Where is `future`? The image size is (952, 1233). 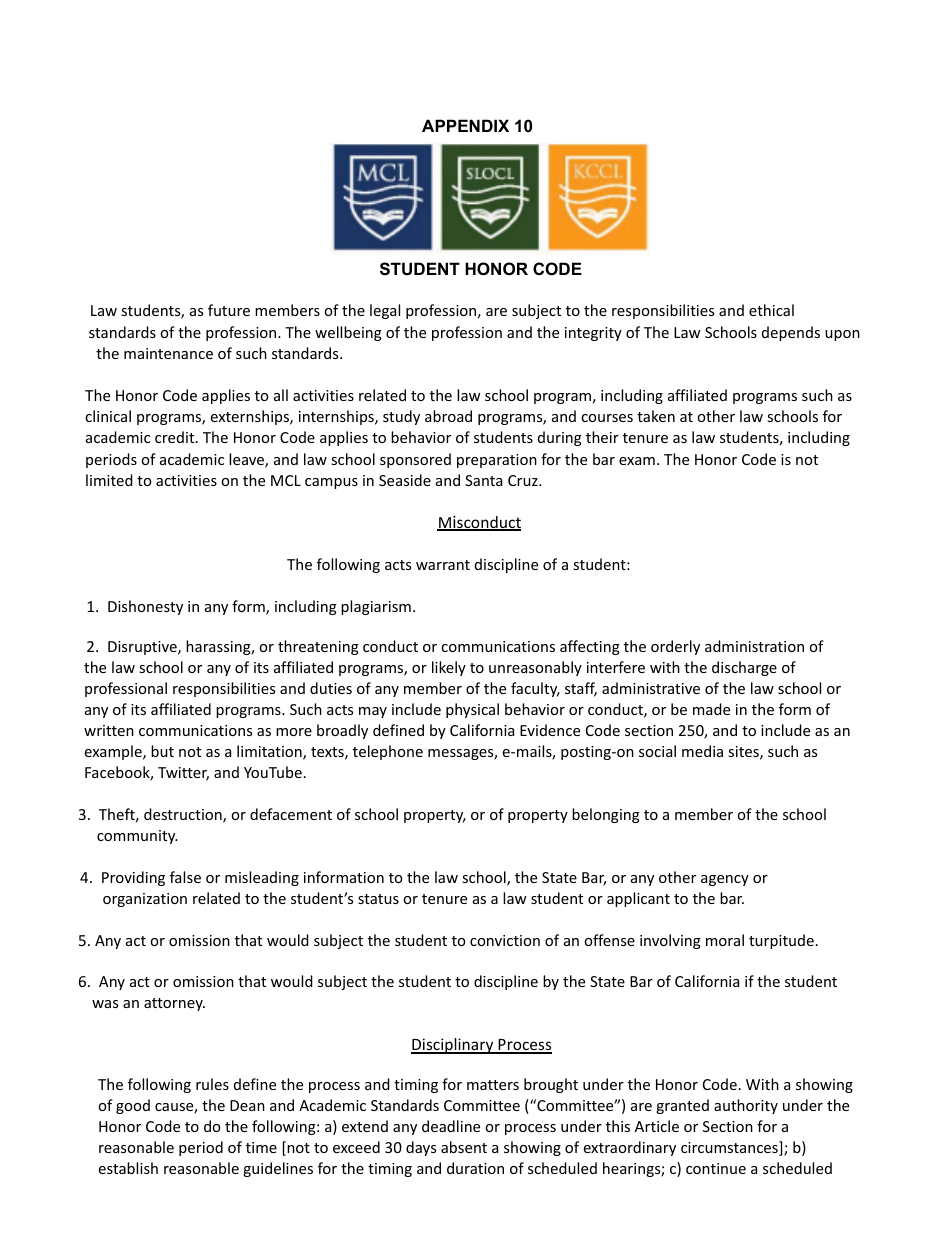
future is located at coordinates (229, 310).
